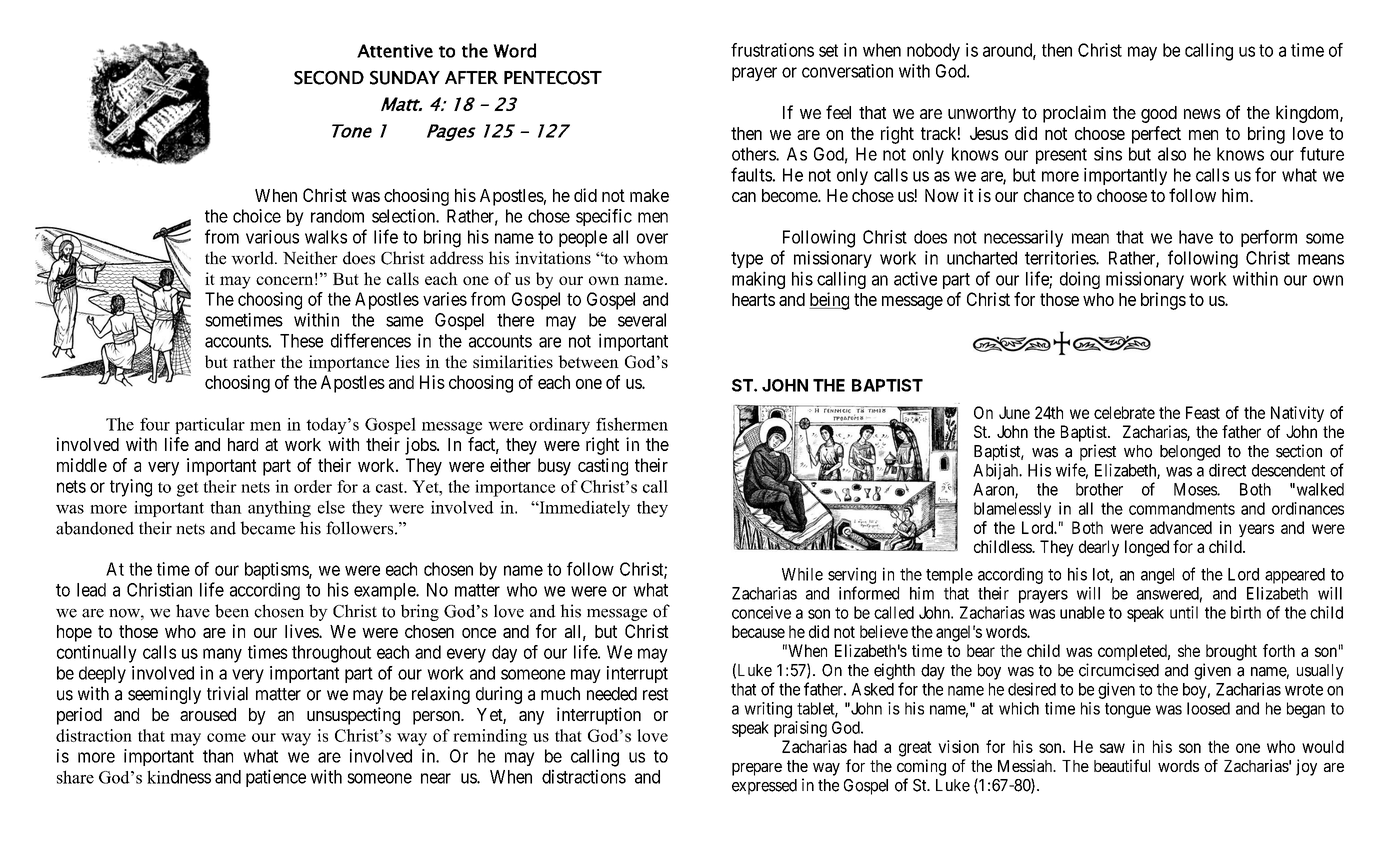 The image size is (1400, 850). Describe the element at coordinates (1203, 412) in the image. I see `Feast` at that location.
